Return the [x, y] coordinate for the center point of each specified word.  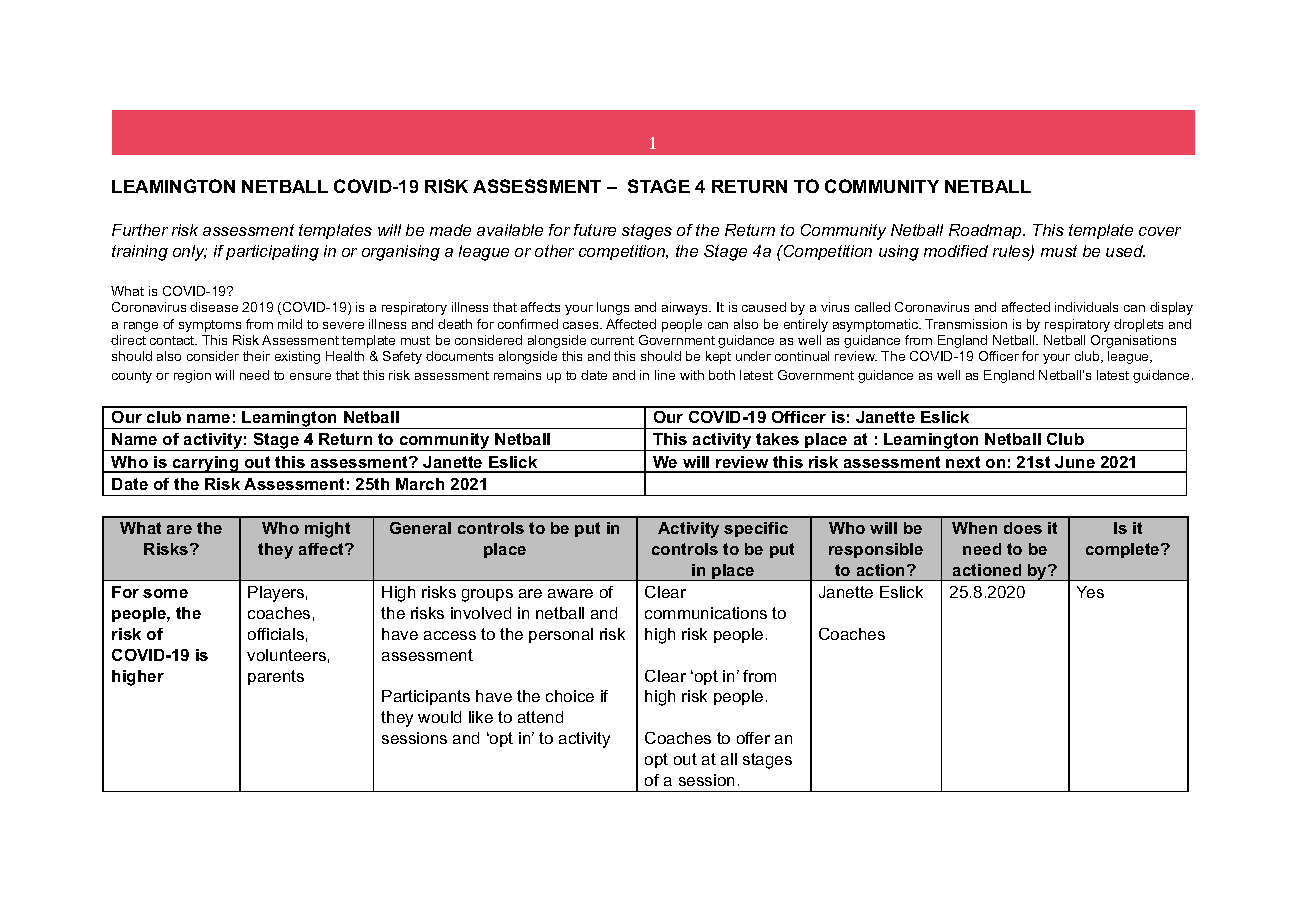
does [1023, 528]
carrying [206, 464]
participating [272, 253]
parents [276, 677]
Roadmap [986, 231]
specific [756, 529]
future [595, 230]
